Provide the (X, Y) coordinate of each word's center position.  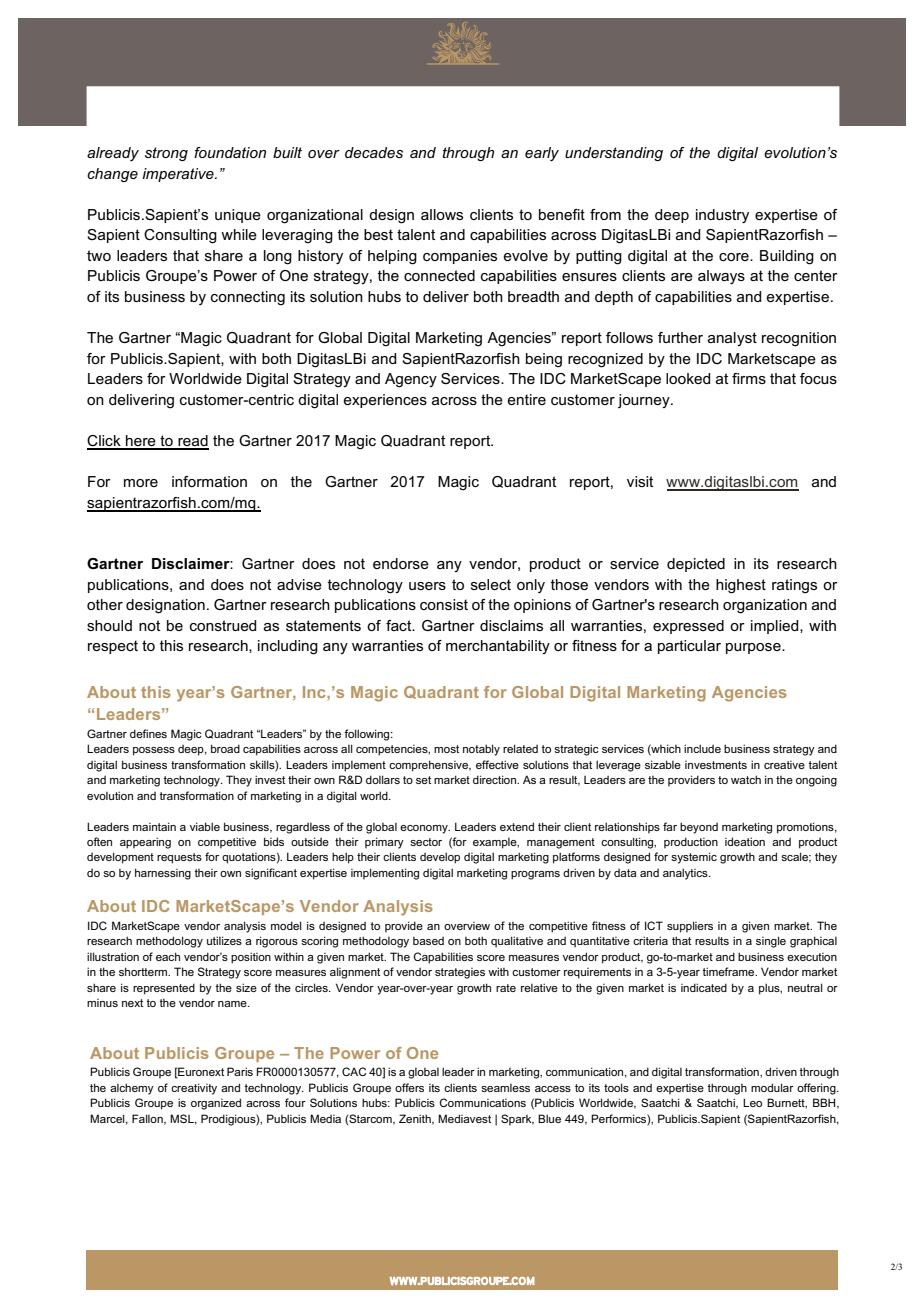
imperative (179, 175)
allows (442, 214)
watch (746, 779)
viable (205, 826)
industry (722, 216)
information (209, 481)
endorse (401, 563)
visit (640, 481)
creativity (194, 1089)
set (423, 780)
